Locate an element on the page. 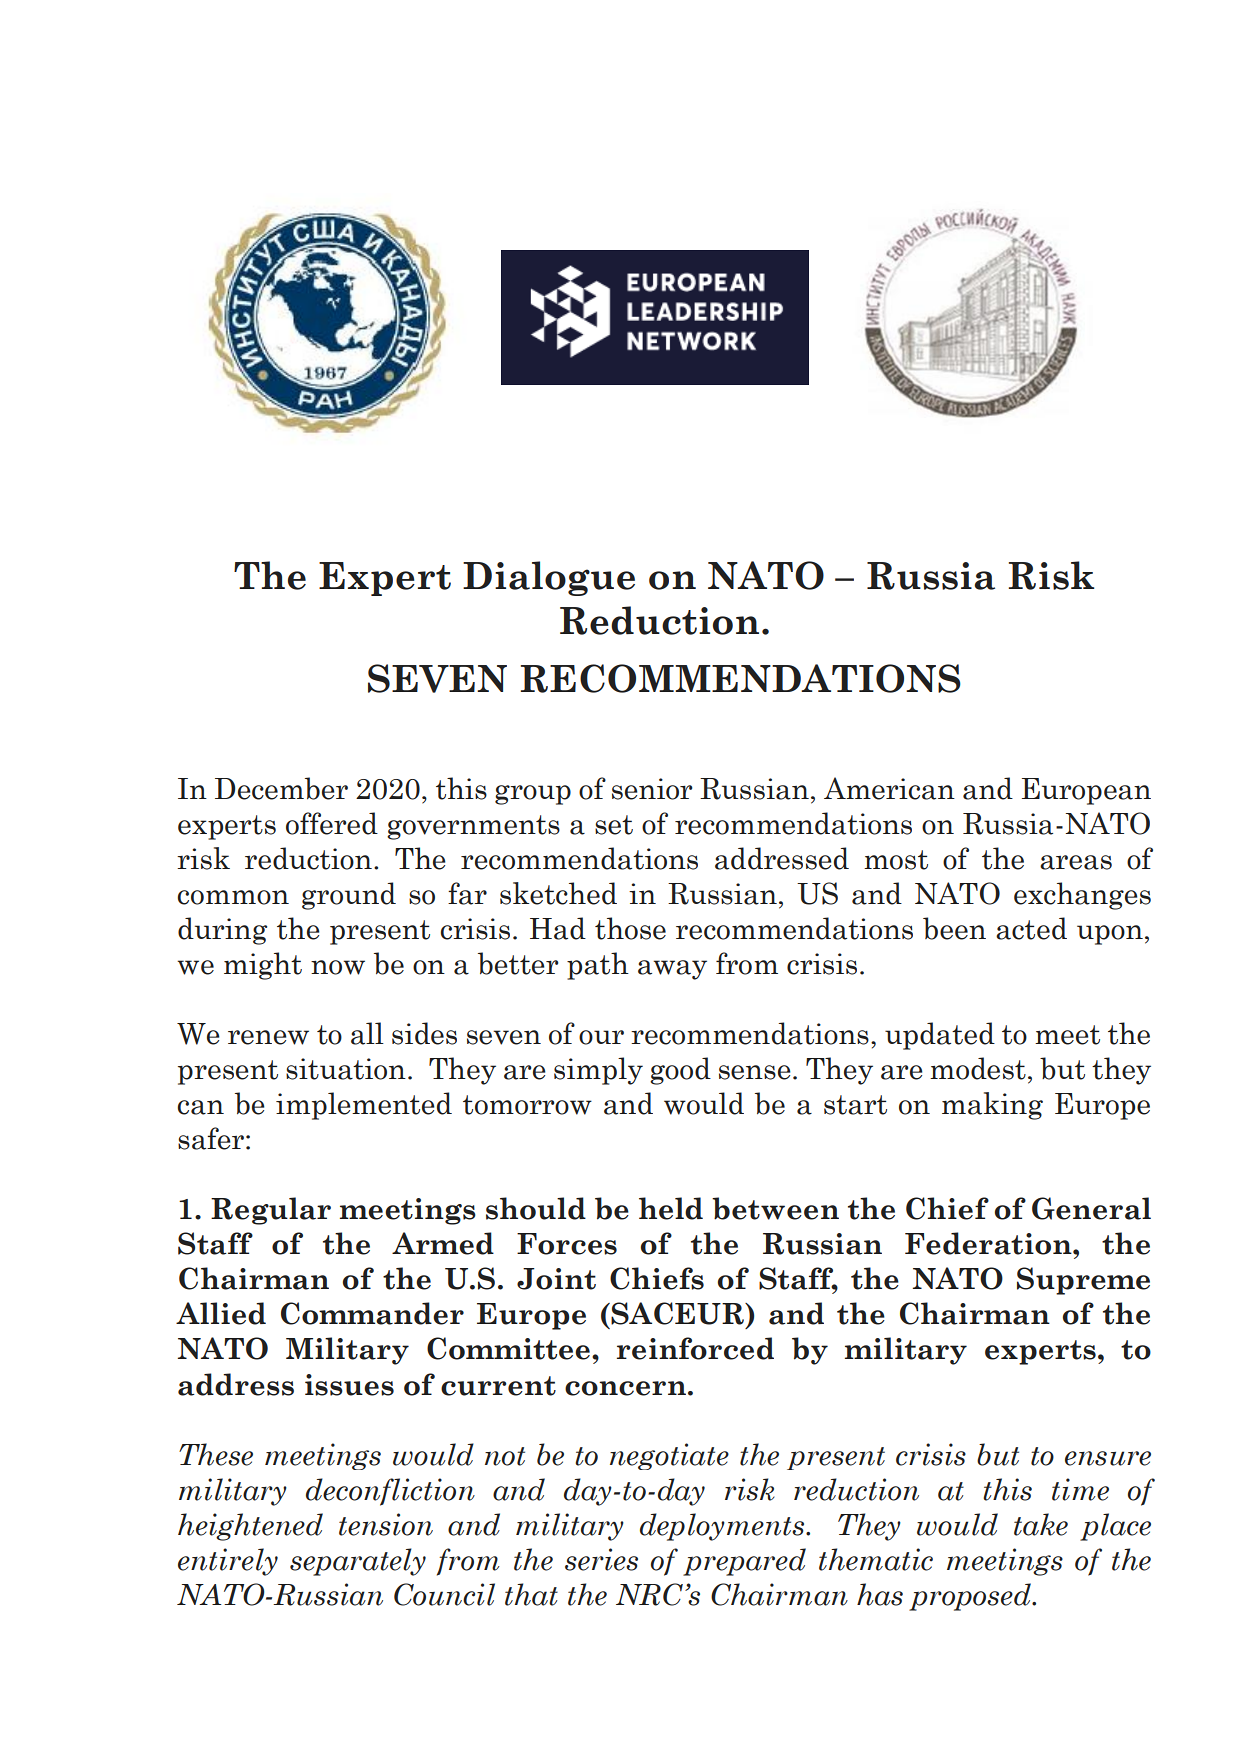 Image resolution: width=1240 pixels, height=1753 pixels. making is located at coordinates (992, 1106).
